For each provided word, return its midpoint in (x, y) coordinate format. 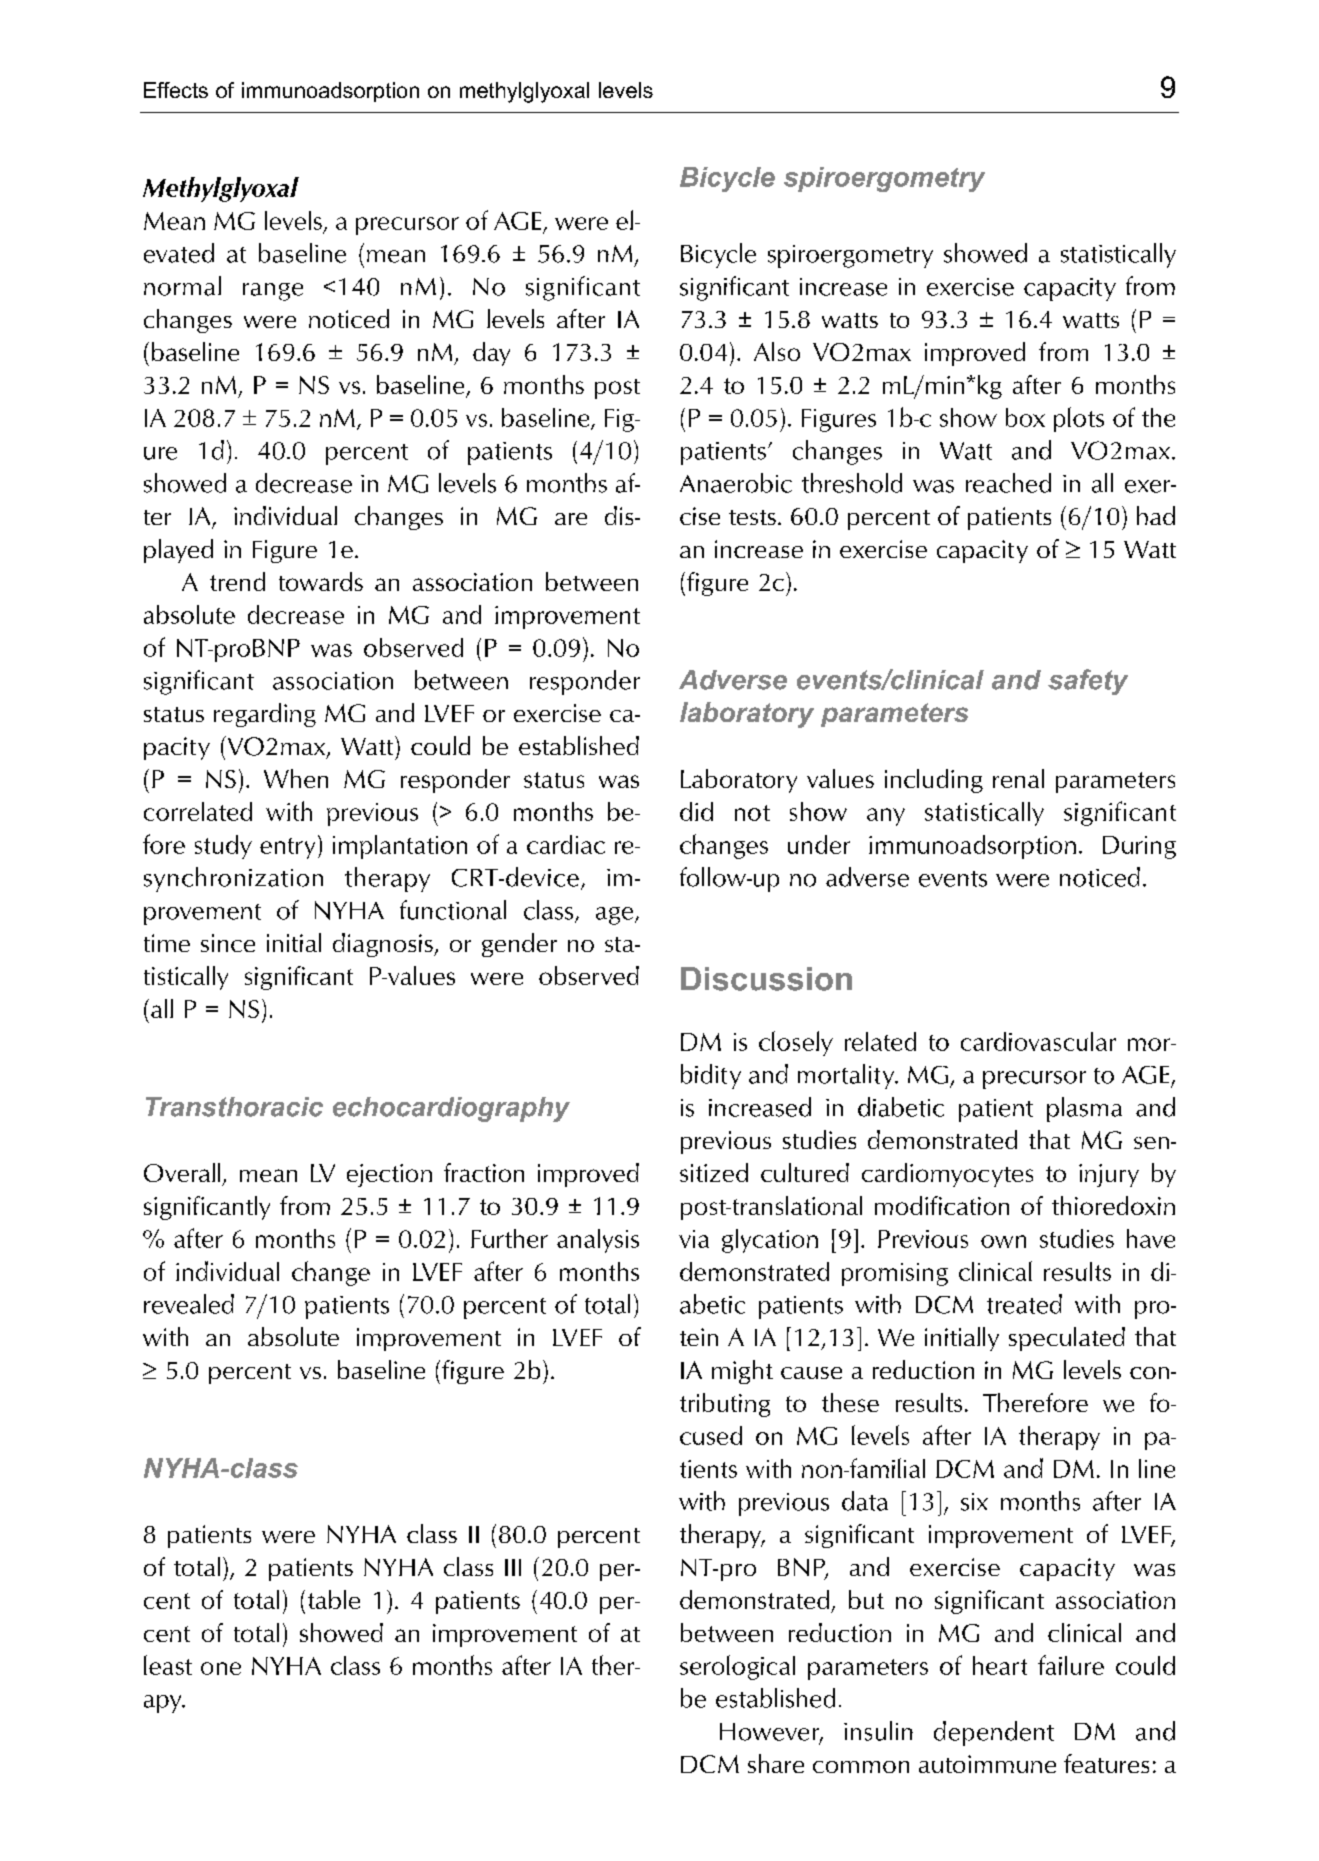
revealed (189, 1304)
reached (1008, 483)
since (228, 943)
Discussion (766, 979)
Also (777, 351)
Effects (176, 90)
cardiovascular (1038, 1041)
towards (321, 581)
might (742, 1372)
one (221, 1668)
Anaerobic (736, 483)
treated (1024, 1304)
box (1025, 417)
